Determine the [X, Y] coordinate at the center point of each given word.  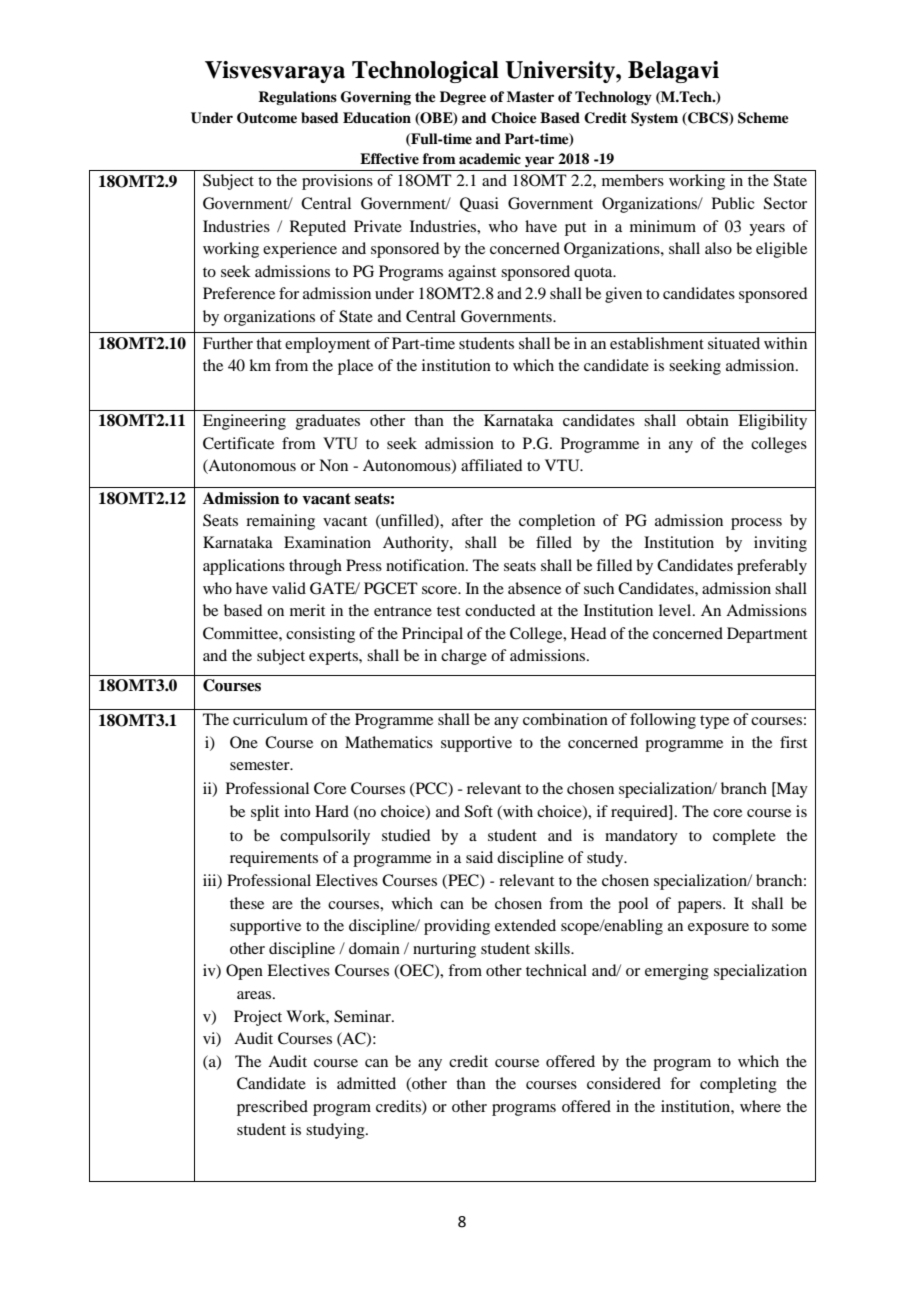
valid [289, 588]
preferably [772, 567]
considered [624, 1083]
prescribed [272, 1108]
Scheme [763, 118]
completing [738, 1085]
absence [534, 588]
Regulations [297, 98]
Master [530, 96]
